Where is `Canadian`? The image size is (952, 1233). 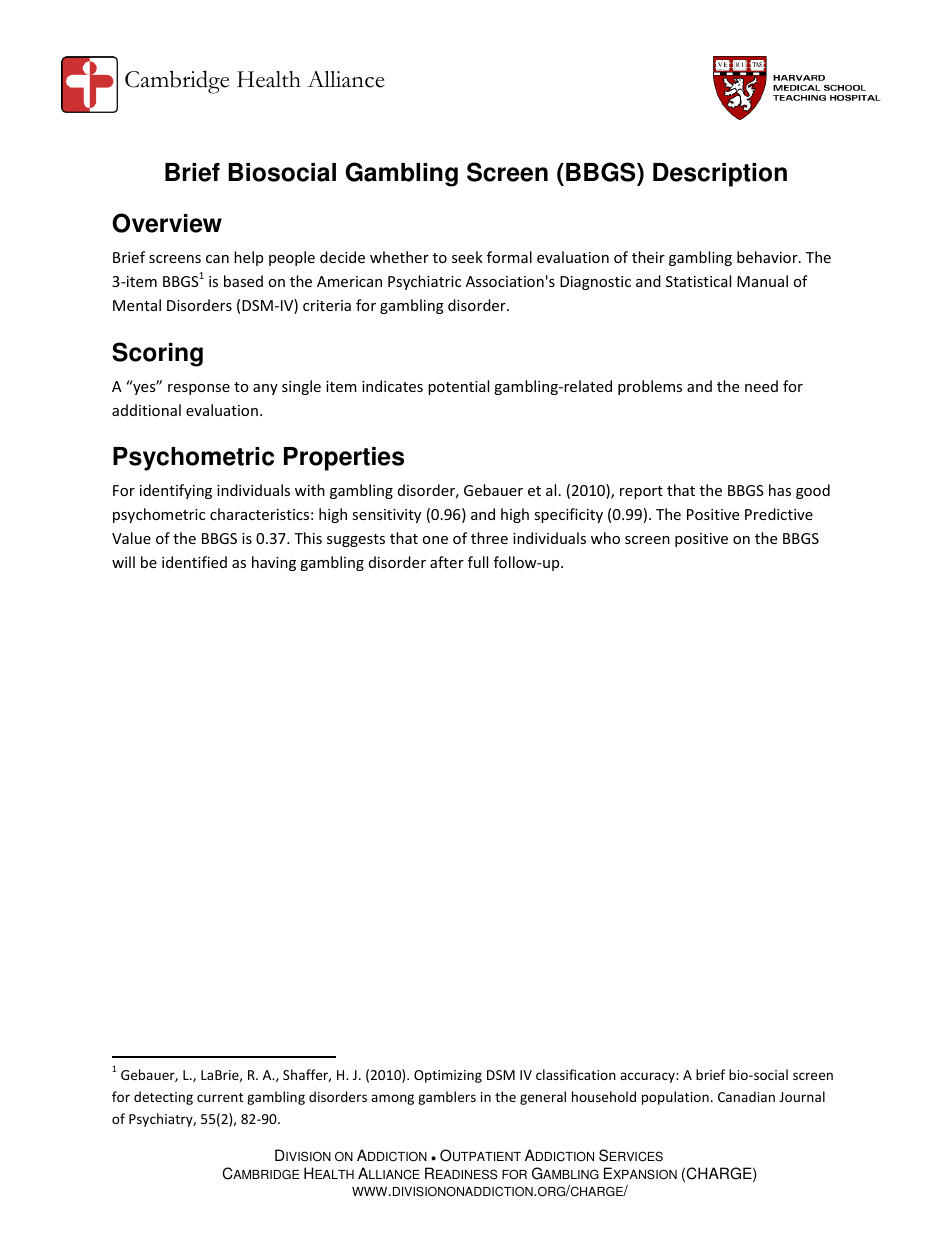
Canadian is located at coordinates (746, 1096).
